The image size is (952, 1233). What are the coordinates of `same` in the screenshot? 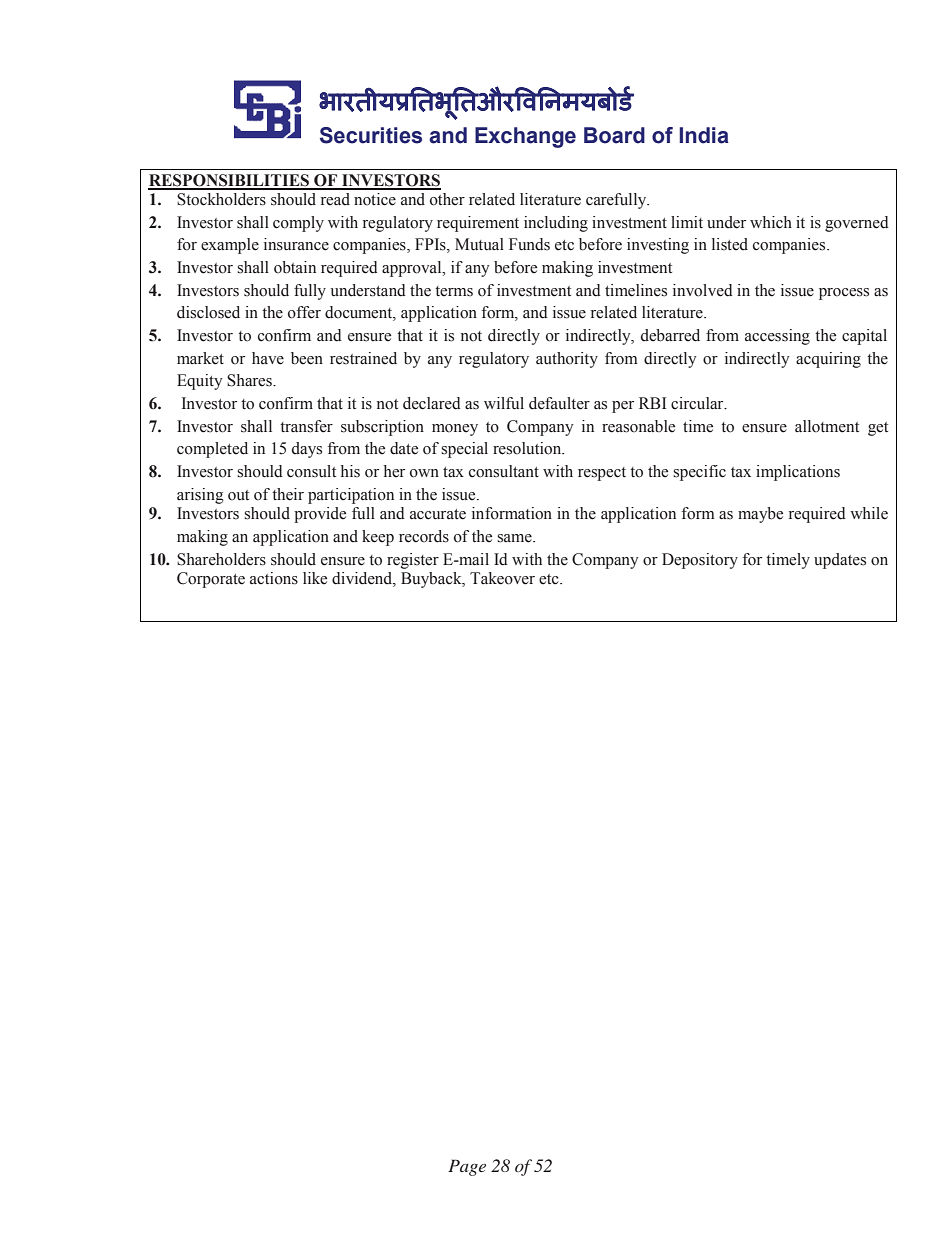 It's located at (515, 538).
